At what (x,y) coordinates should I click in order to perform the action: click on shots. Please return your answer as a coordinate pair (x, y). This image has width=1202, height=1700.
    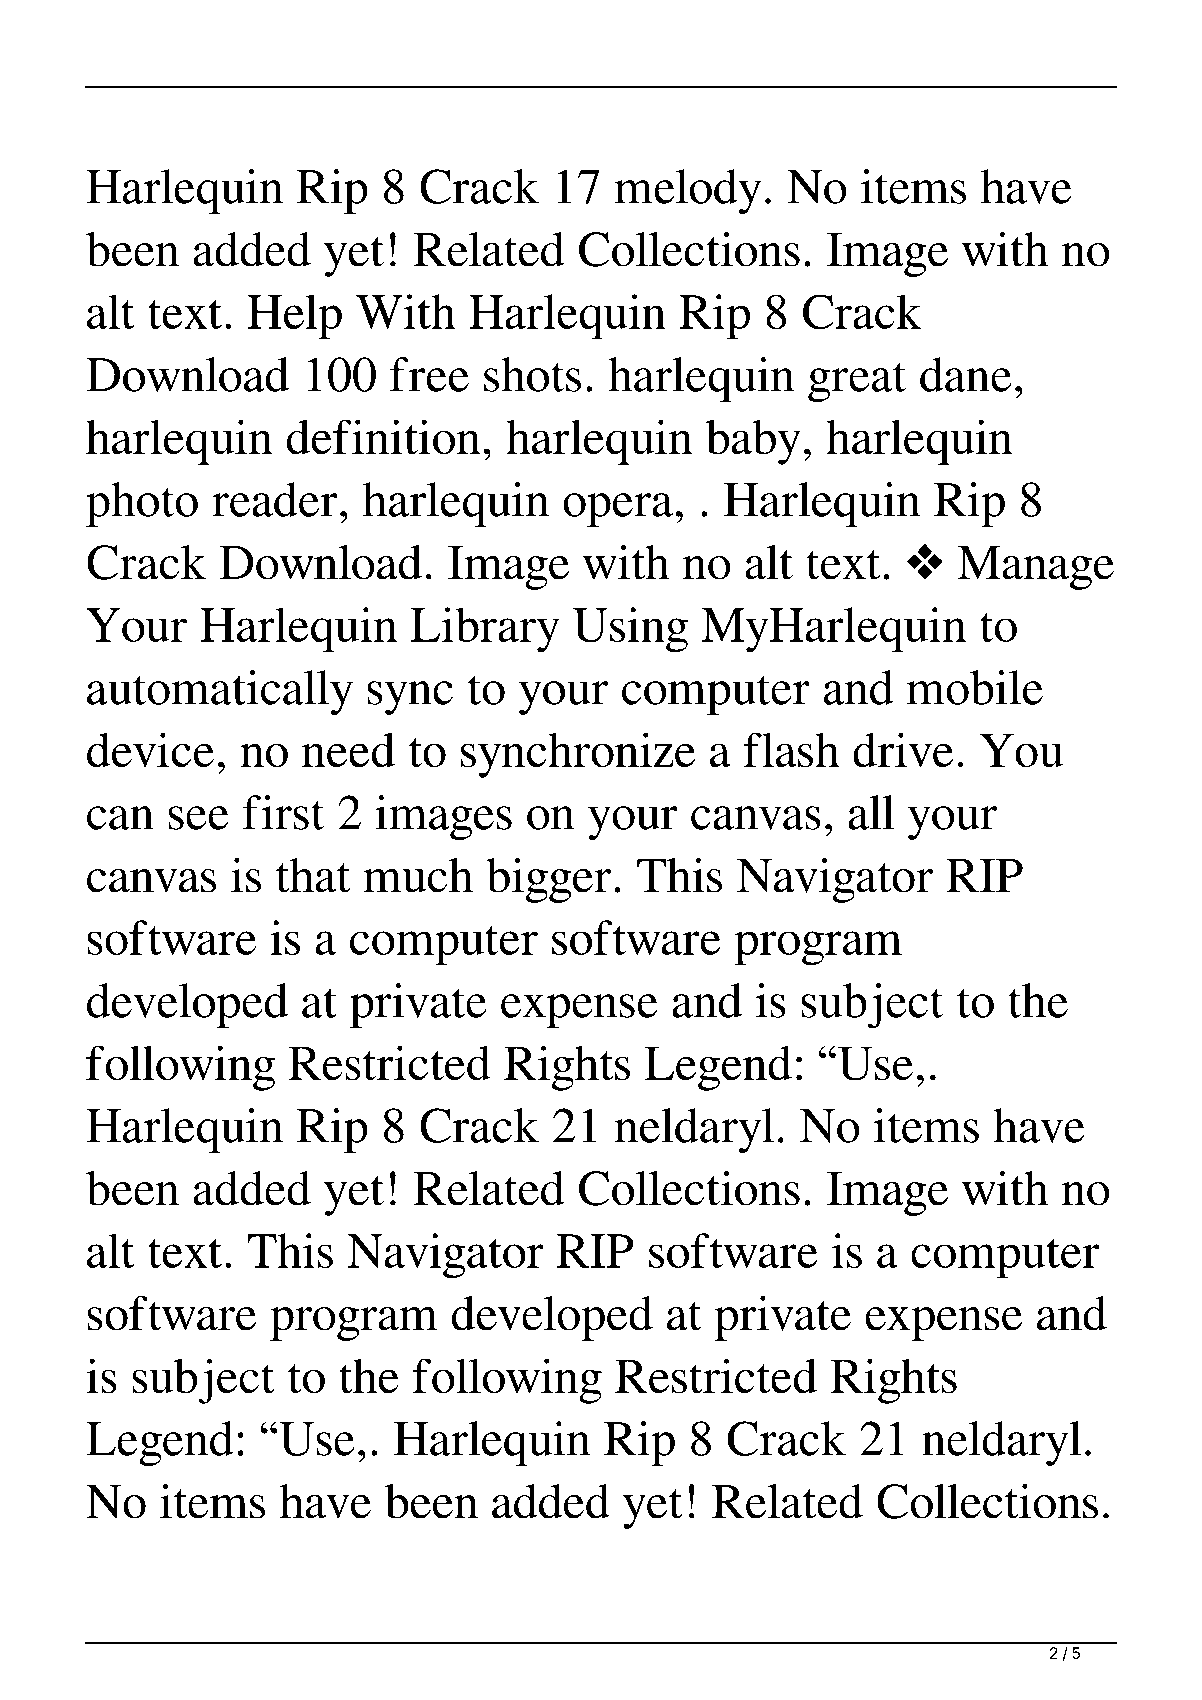
    Looking at the image, I should click on (532, 374).
